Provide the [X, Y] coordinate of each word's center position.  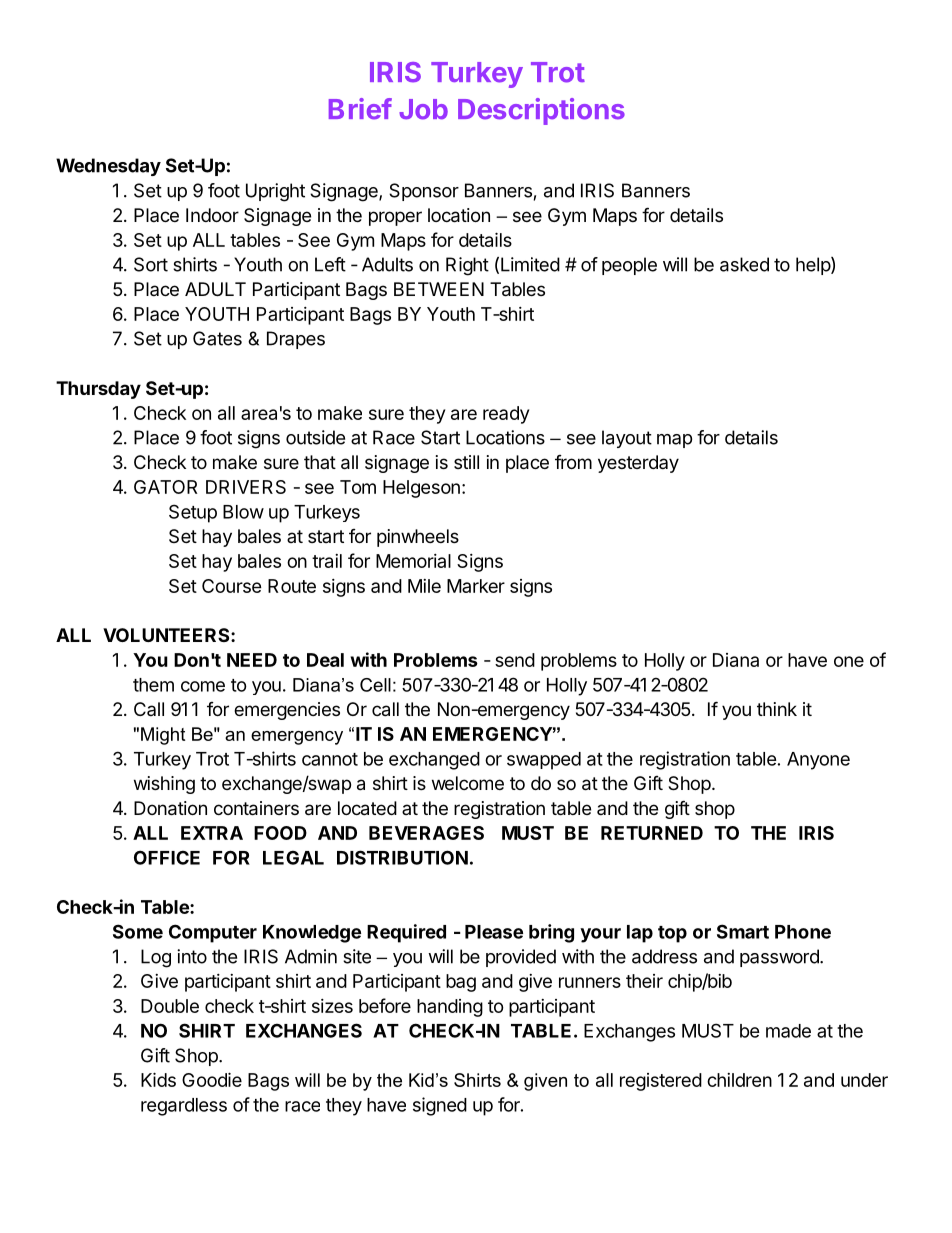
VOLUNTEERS [167, 635]
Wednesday [108, 167]
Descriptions [541, 111]
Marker [476, 586]
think [777, 709]
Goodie [212, 1079]
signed [440, 1106]
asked [744, 264]
